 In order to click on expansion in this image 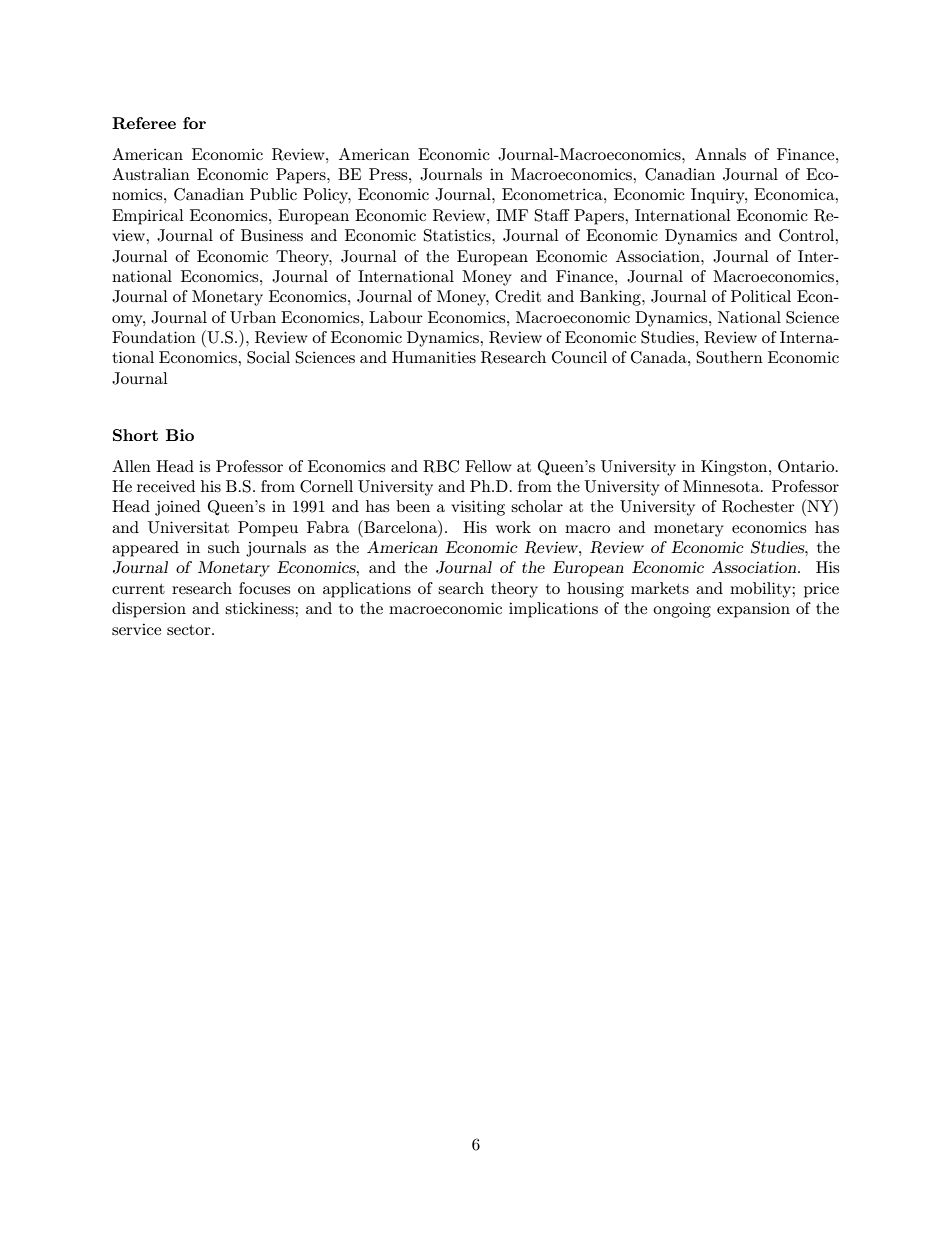, I will do `click(753, 610)`.
